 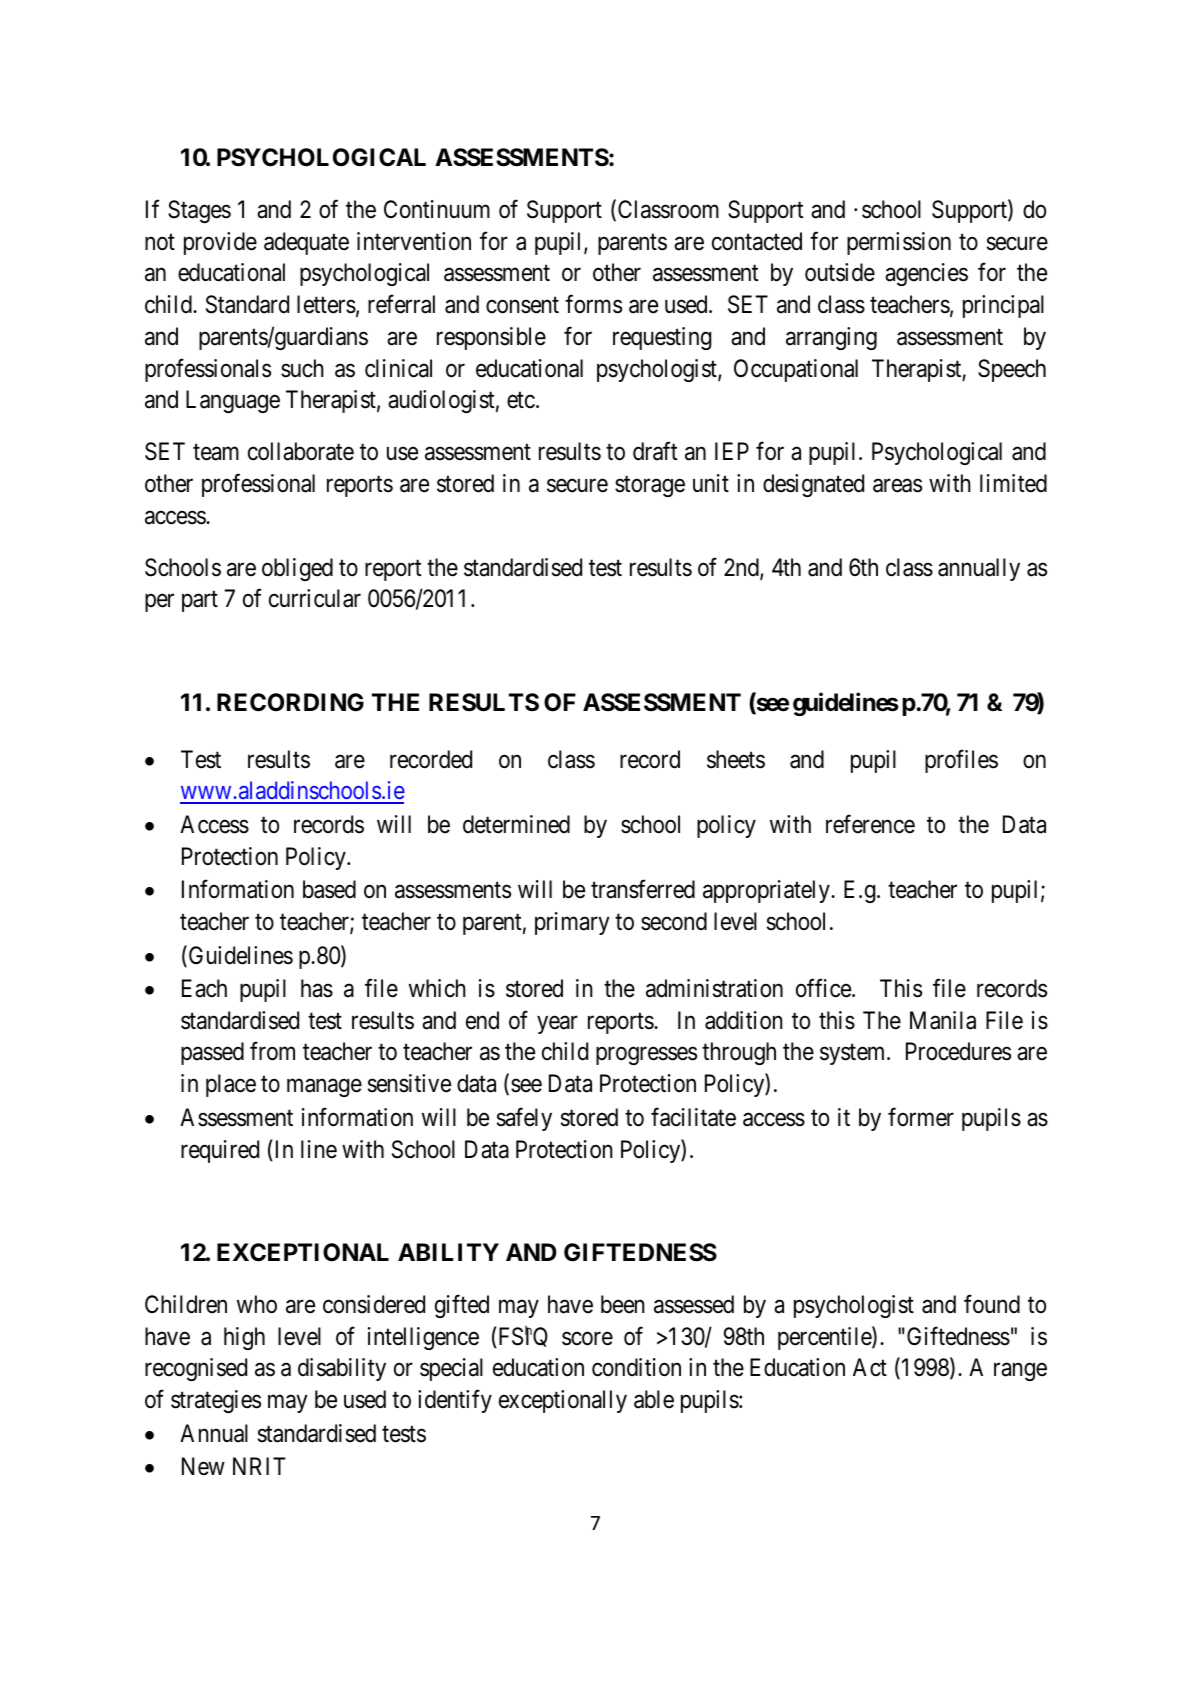 What do you see at coordinates (220, 243) in the screenshot?
I see `provide` at bounding box center [220, 243].
